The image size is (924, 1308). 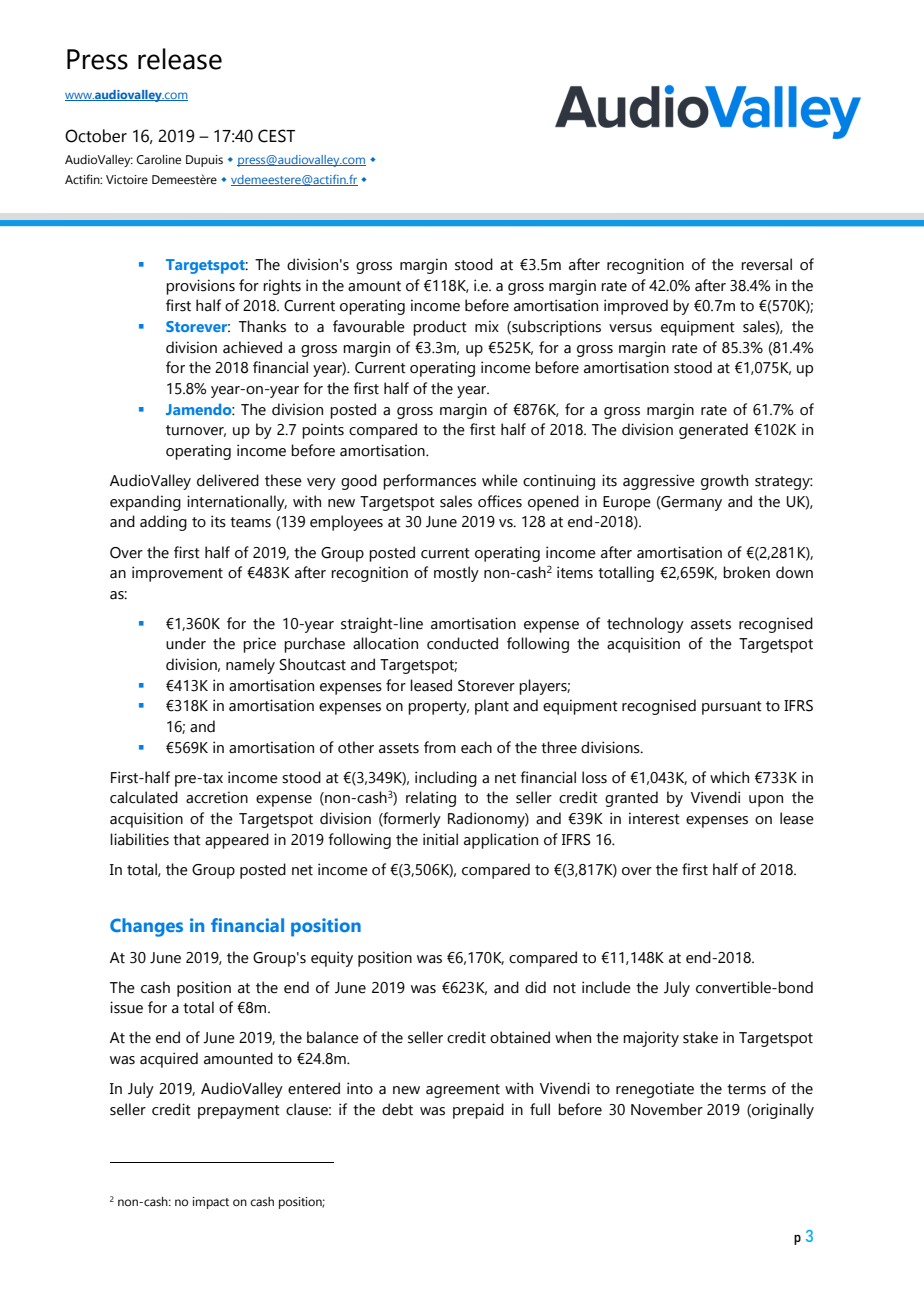 I want to click on pursuant, so click(x=732, y=708).
